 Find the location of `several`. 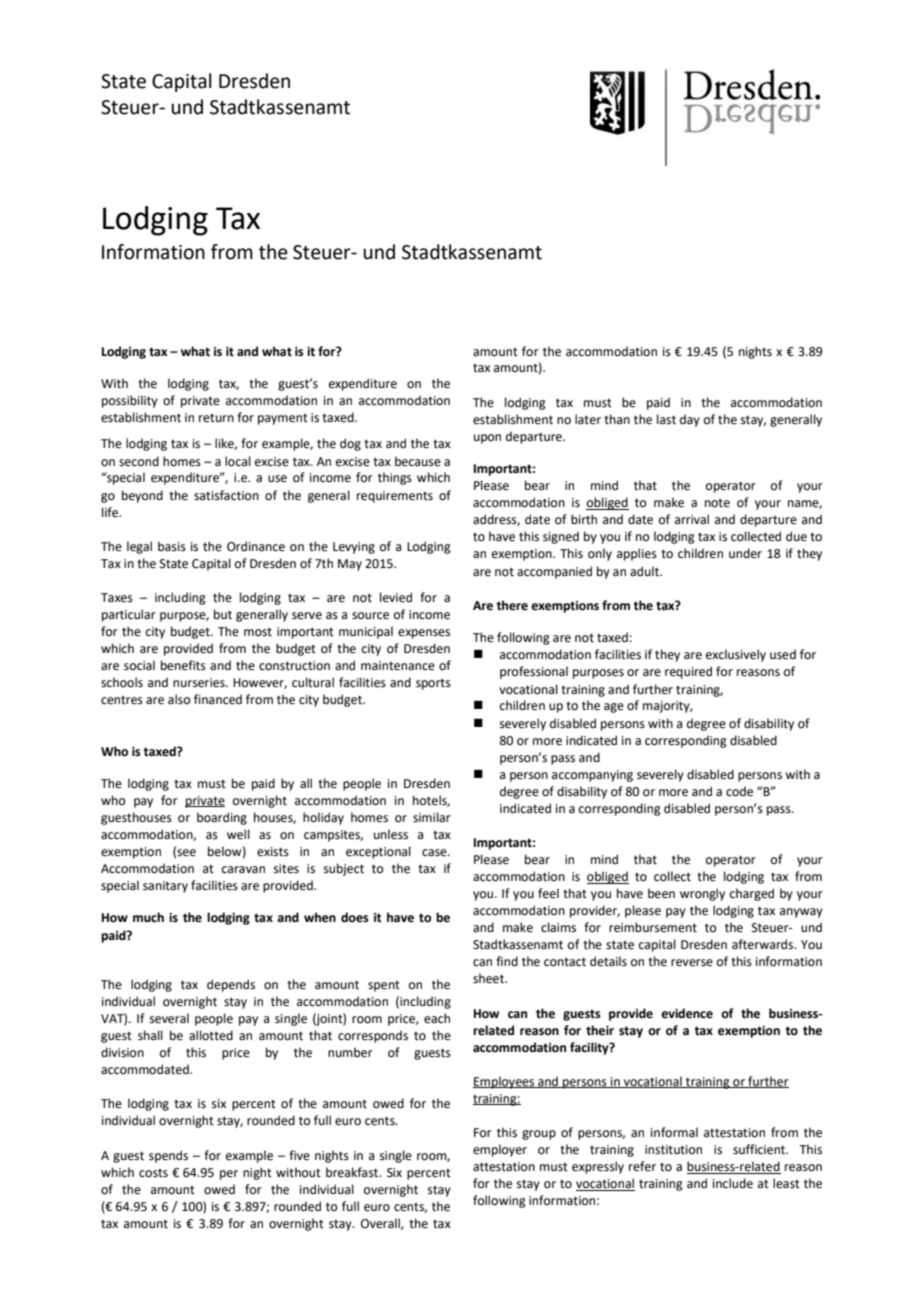

several is located at coordinates (169, 1018).
